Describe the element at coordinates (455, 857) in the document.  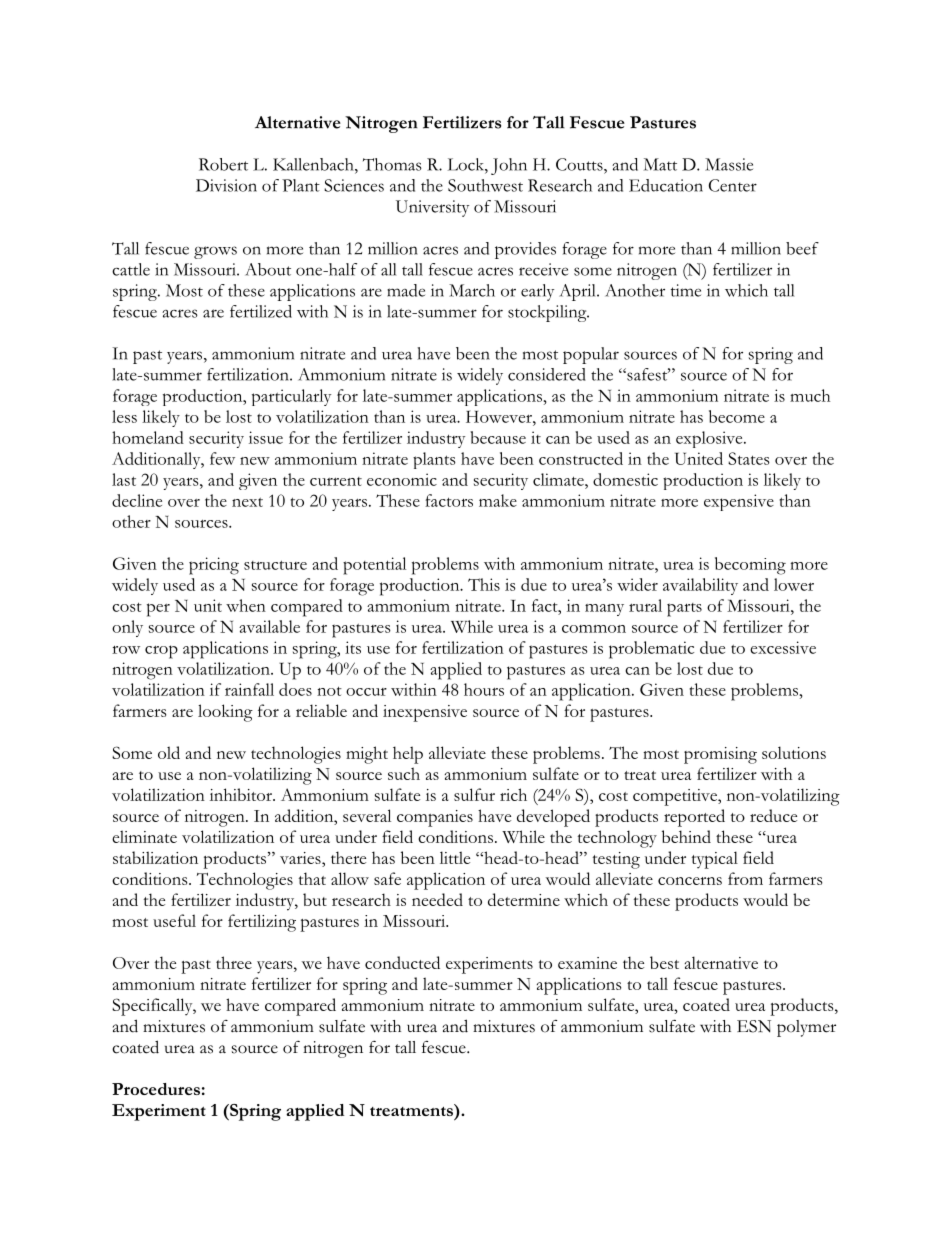
I see `little` at that location.
